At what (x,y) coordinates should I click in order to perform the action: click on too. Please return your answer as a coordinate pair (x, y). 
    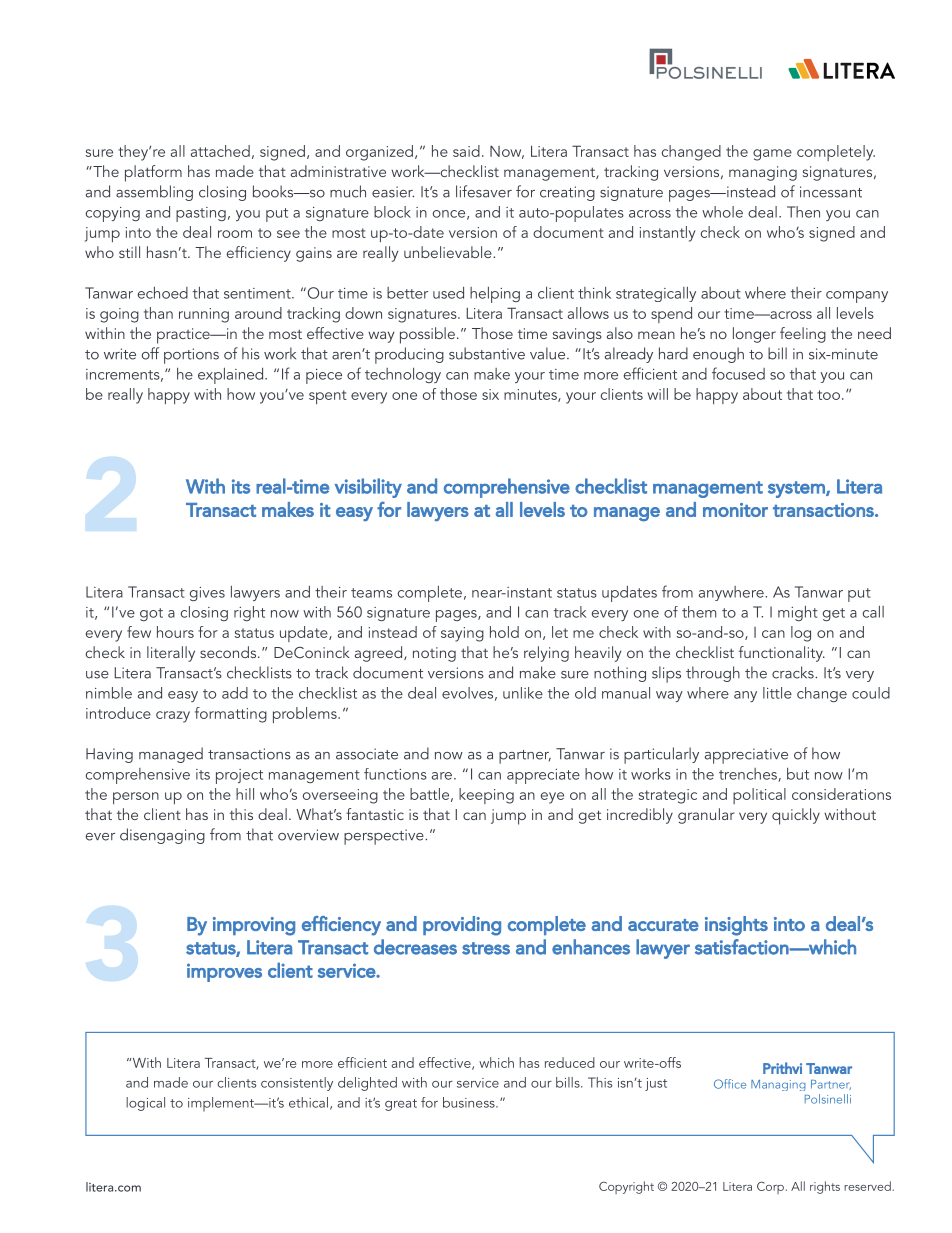
    Looking at the image, I should click on (828, 395).
